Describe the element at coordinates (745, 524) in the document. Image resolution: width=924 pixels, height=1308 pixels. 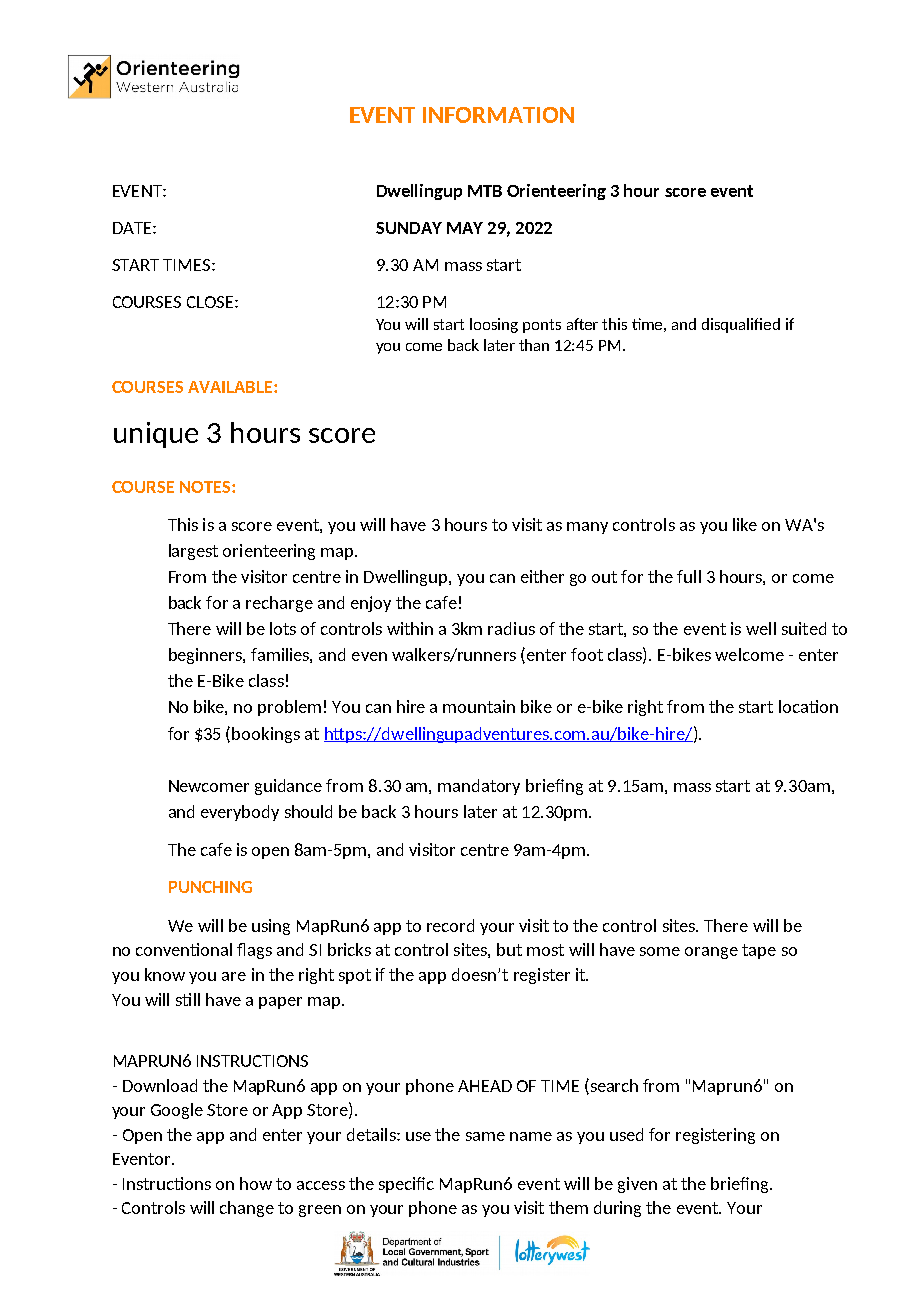
I see `like` at that location.
